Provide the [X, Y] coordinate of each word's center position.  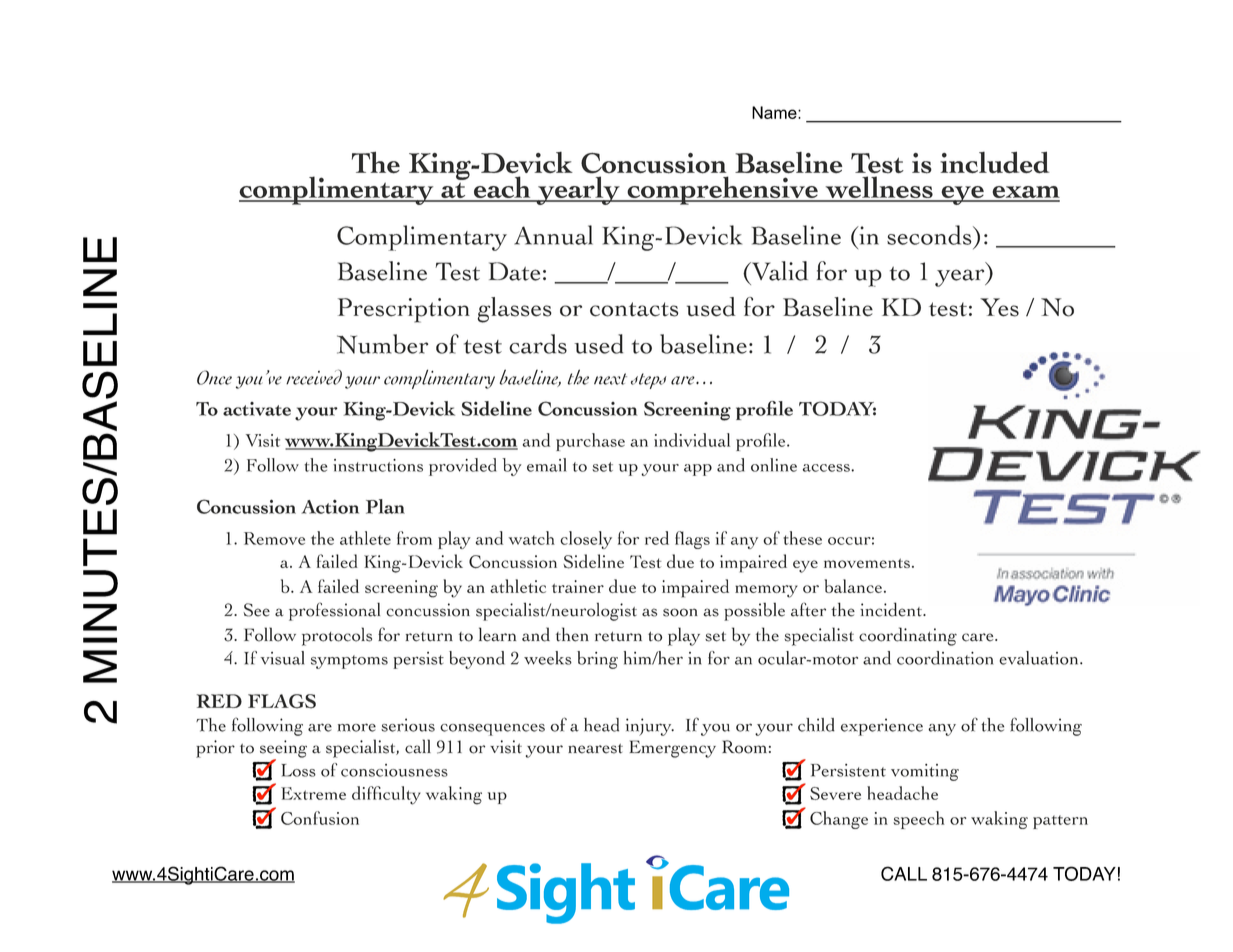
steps [648, 381]
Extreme [313, 793]
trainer [578, 586]
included [994, 162]
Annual [553, 235]
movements [867, 563]
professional [334, 611]
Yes [999, 307]
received [314, 377]
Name [775, 112]
